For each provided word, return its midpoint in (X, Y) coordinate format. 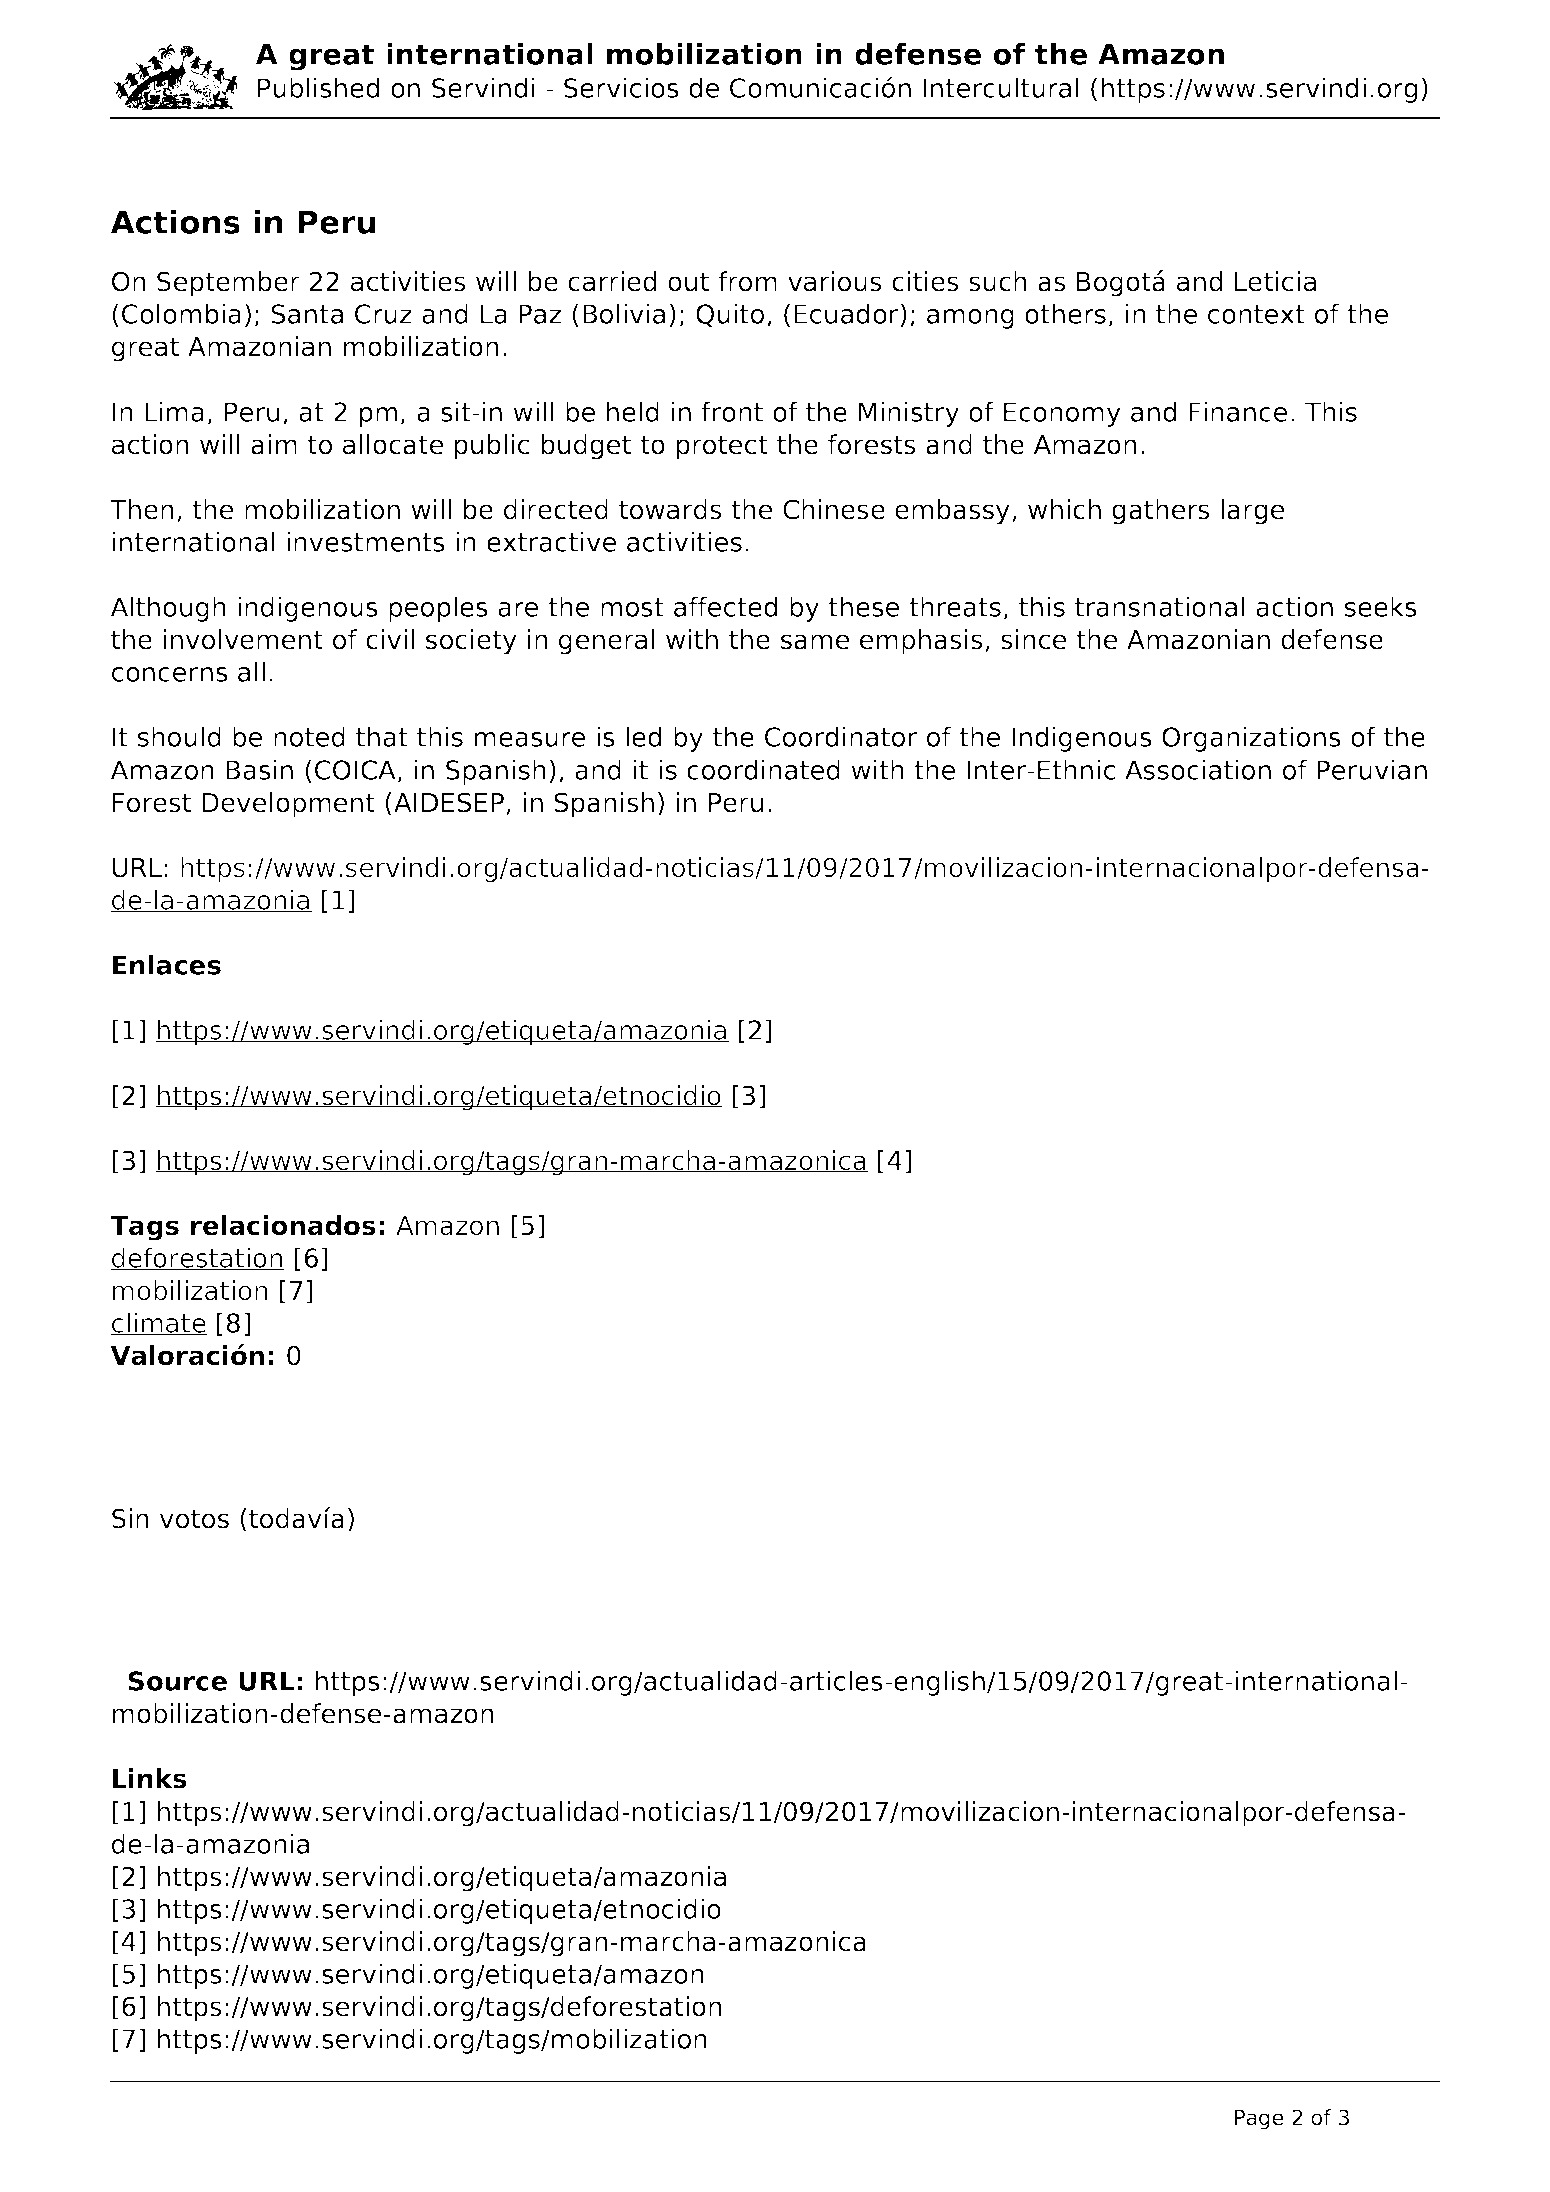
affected (725, 606)
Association (1198, 769)
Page (1259, 2120)
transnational (1160, 606)
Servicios (621, 87)
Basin (259, 769)
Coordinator (841, 736)
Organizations (1251, 739)
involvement (243, 639)
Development (288, 805)
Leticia (1275, 281)
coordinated (763, 769)
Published (318, 87)
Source (178, 1681)
